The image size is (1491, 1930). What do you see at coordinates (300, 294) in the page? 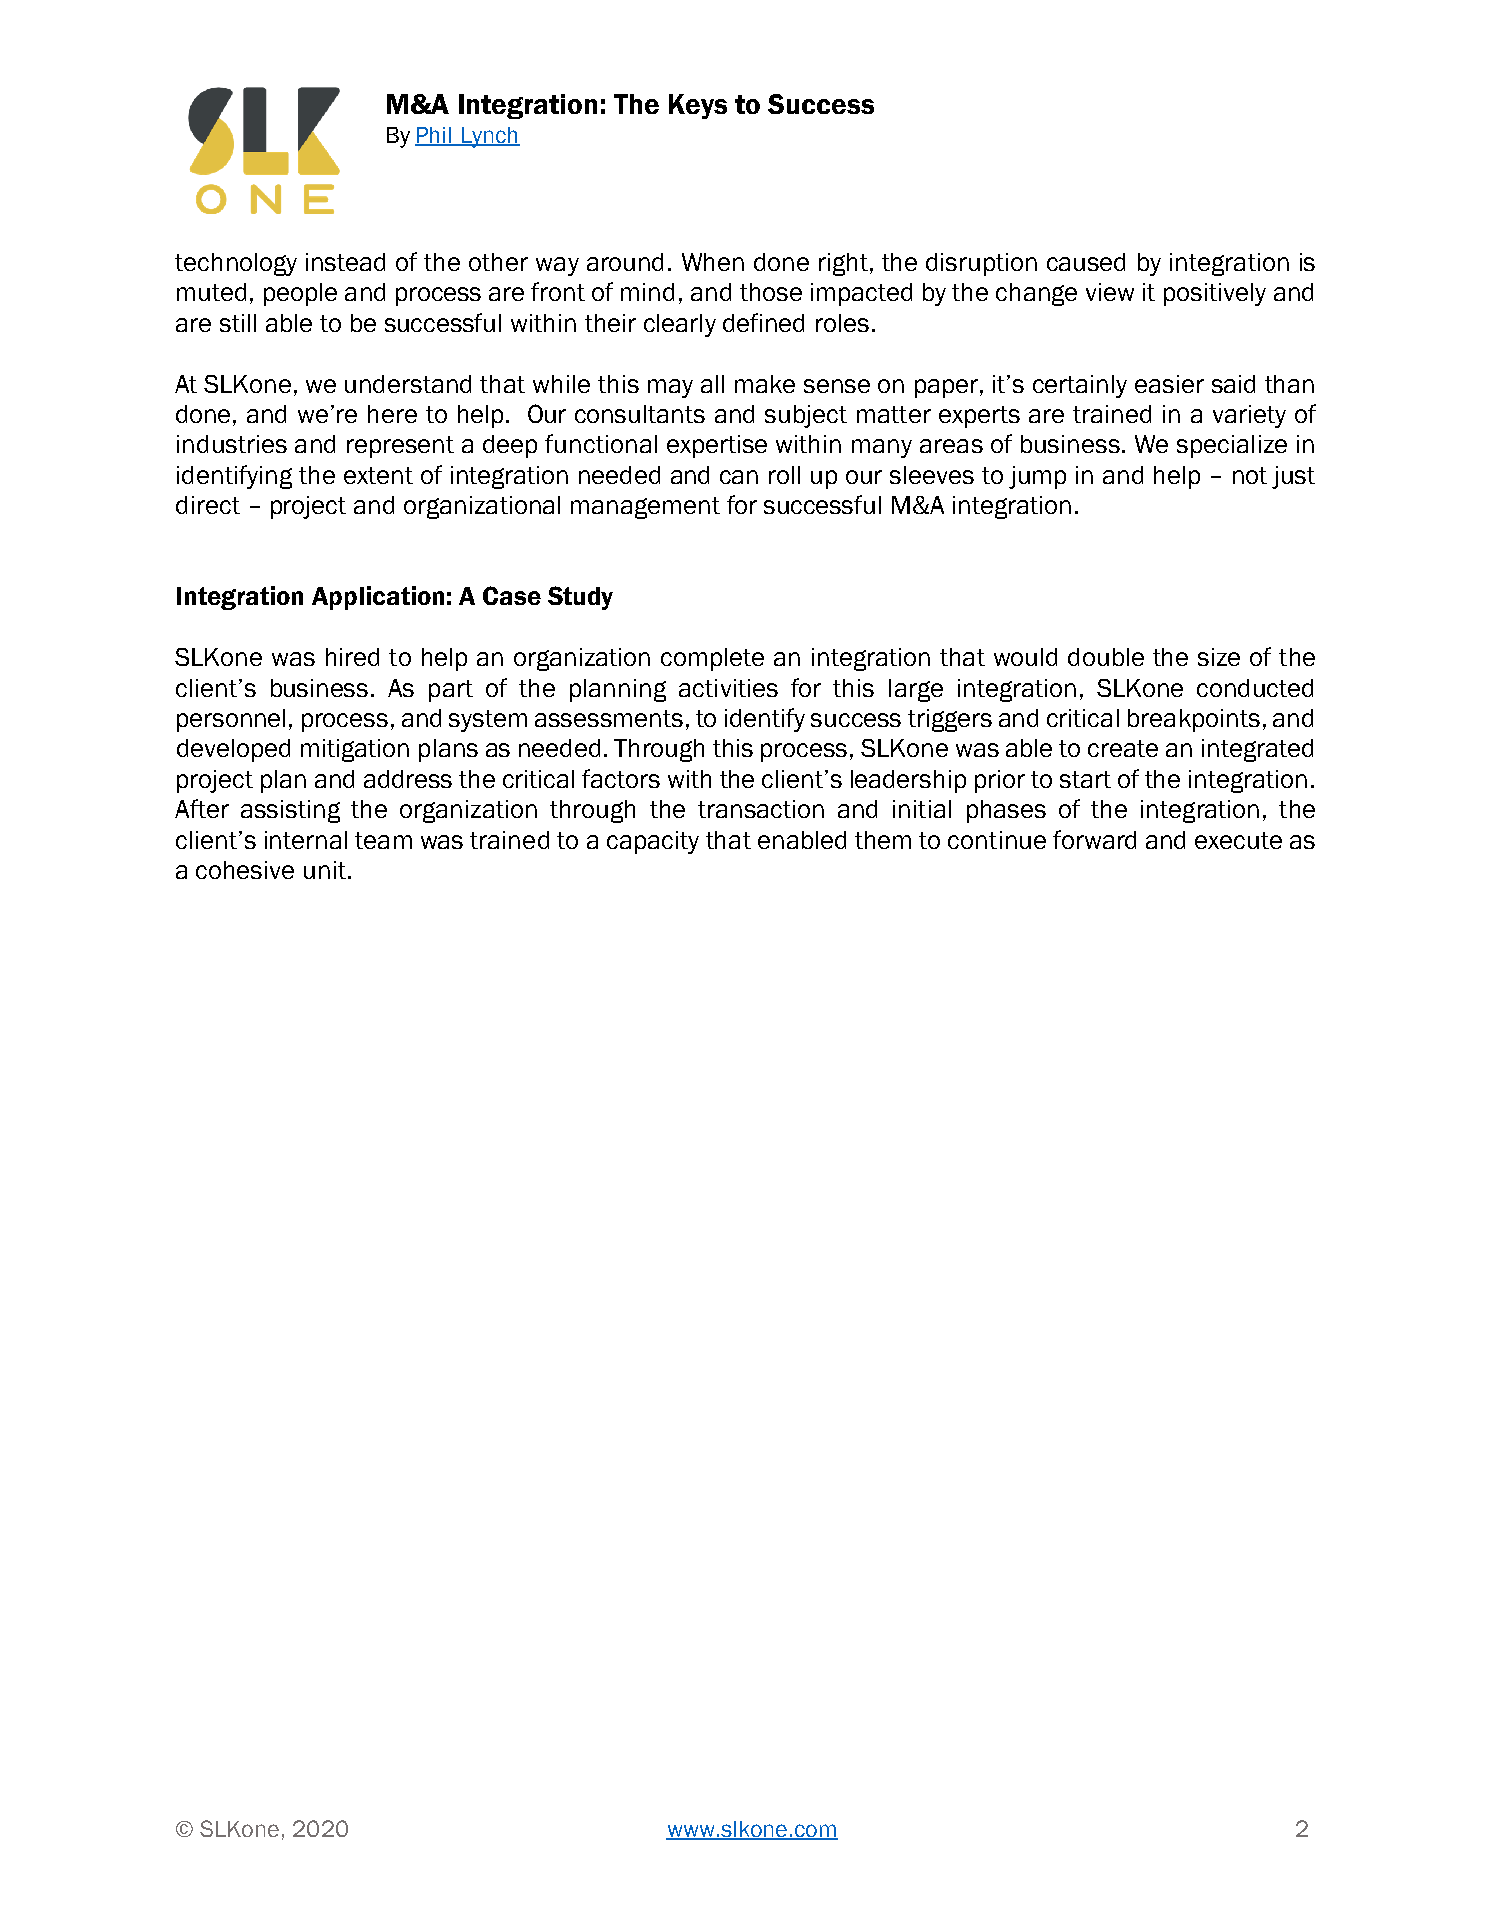
I see `people` at bounding box center [300, 294].
